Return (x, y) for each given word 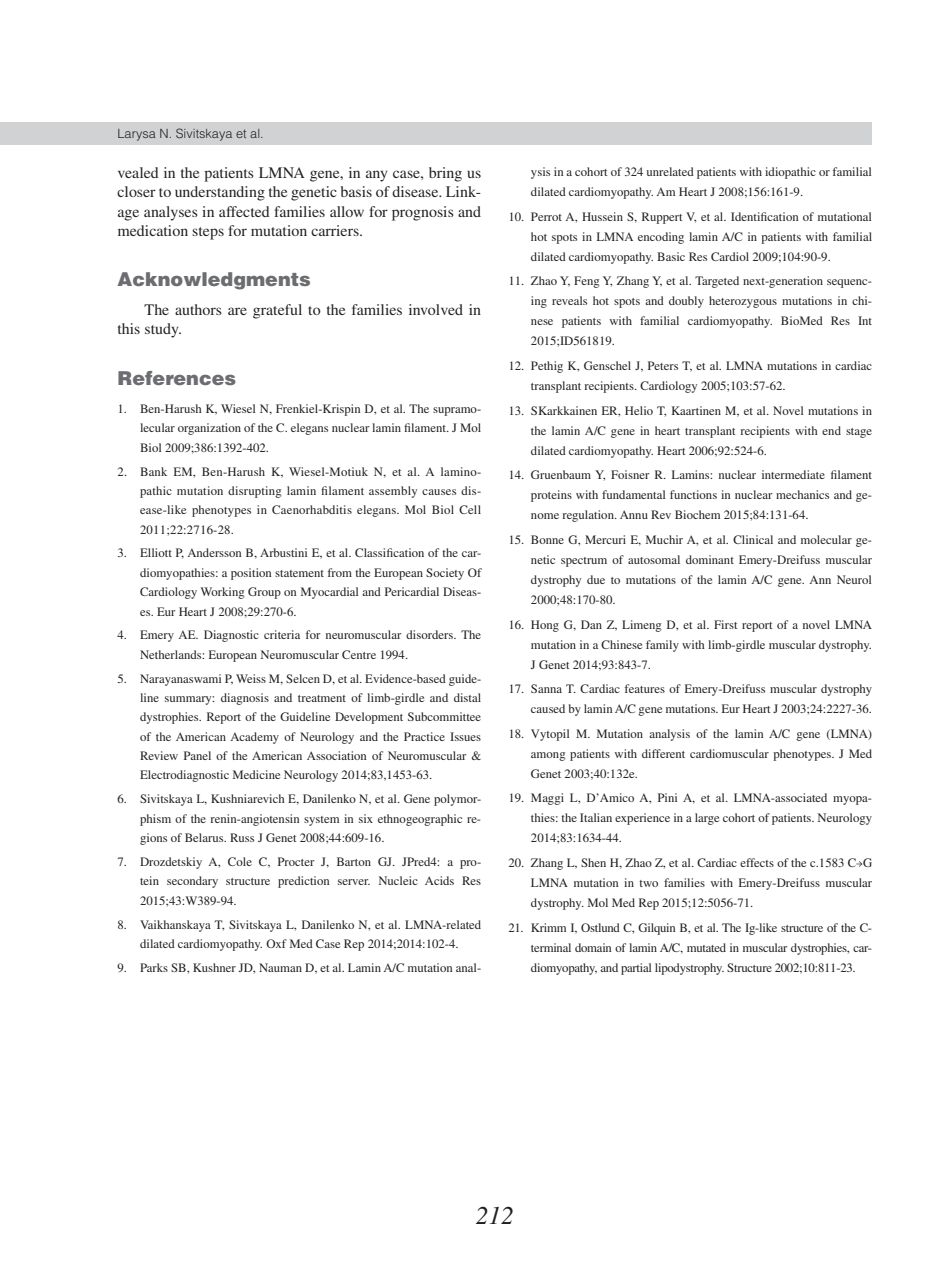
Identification (764, 216)
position (251, 574)
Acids (439, 880)
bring (445, 174)
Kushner (214, 967)
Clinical (753, 539)
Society (445, 574)
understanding (220, 193)
